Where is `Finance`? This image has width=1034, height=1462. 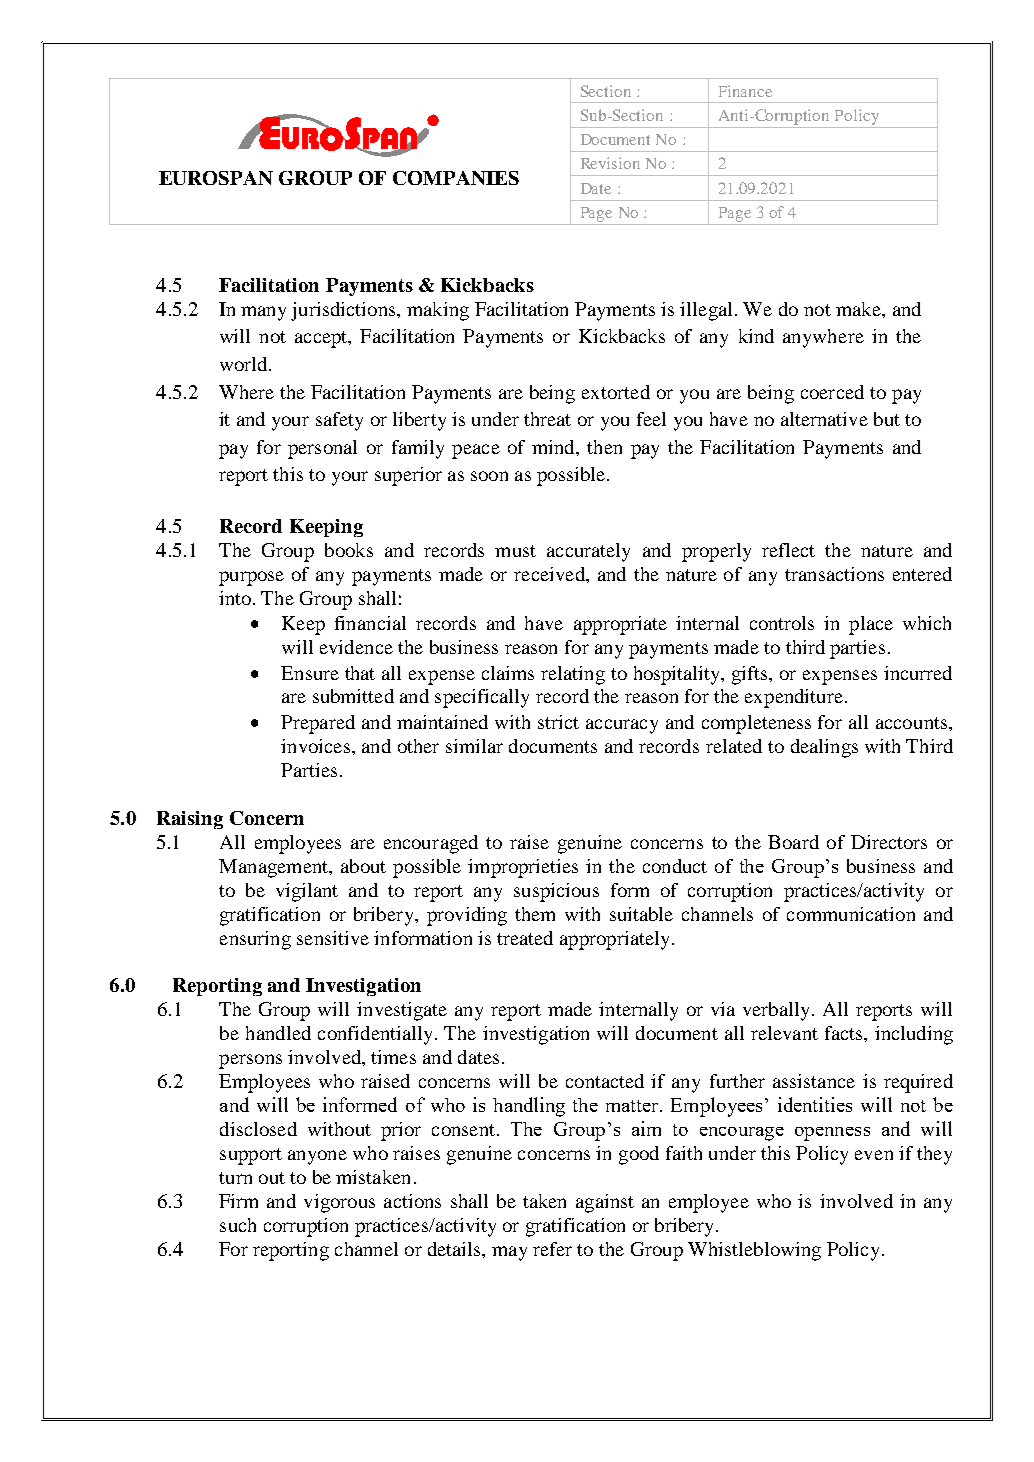
Finance is located at coordinates (745, 91).
